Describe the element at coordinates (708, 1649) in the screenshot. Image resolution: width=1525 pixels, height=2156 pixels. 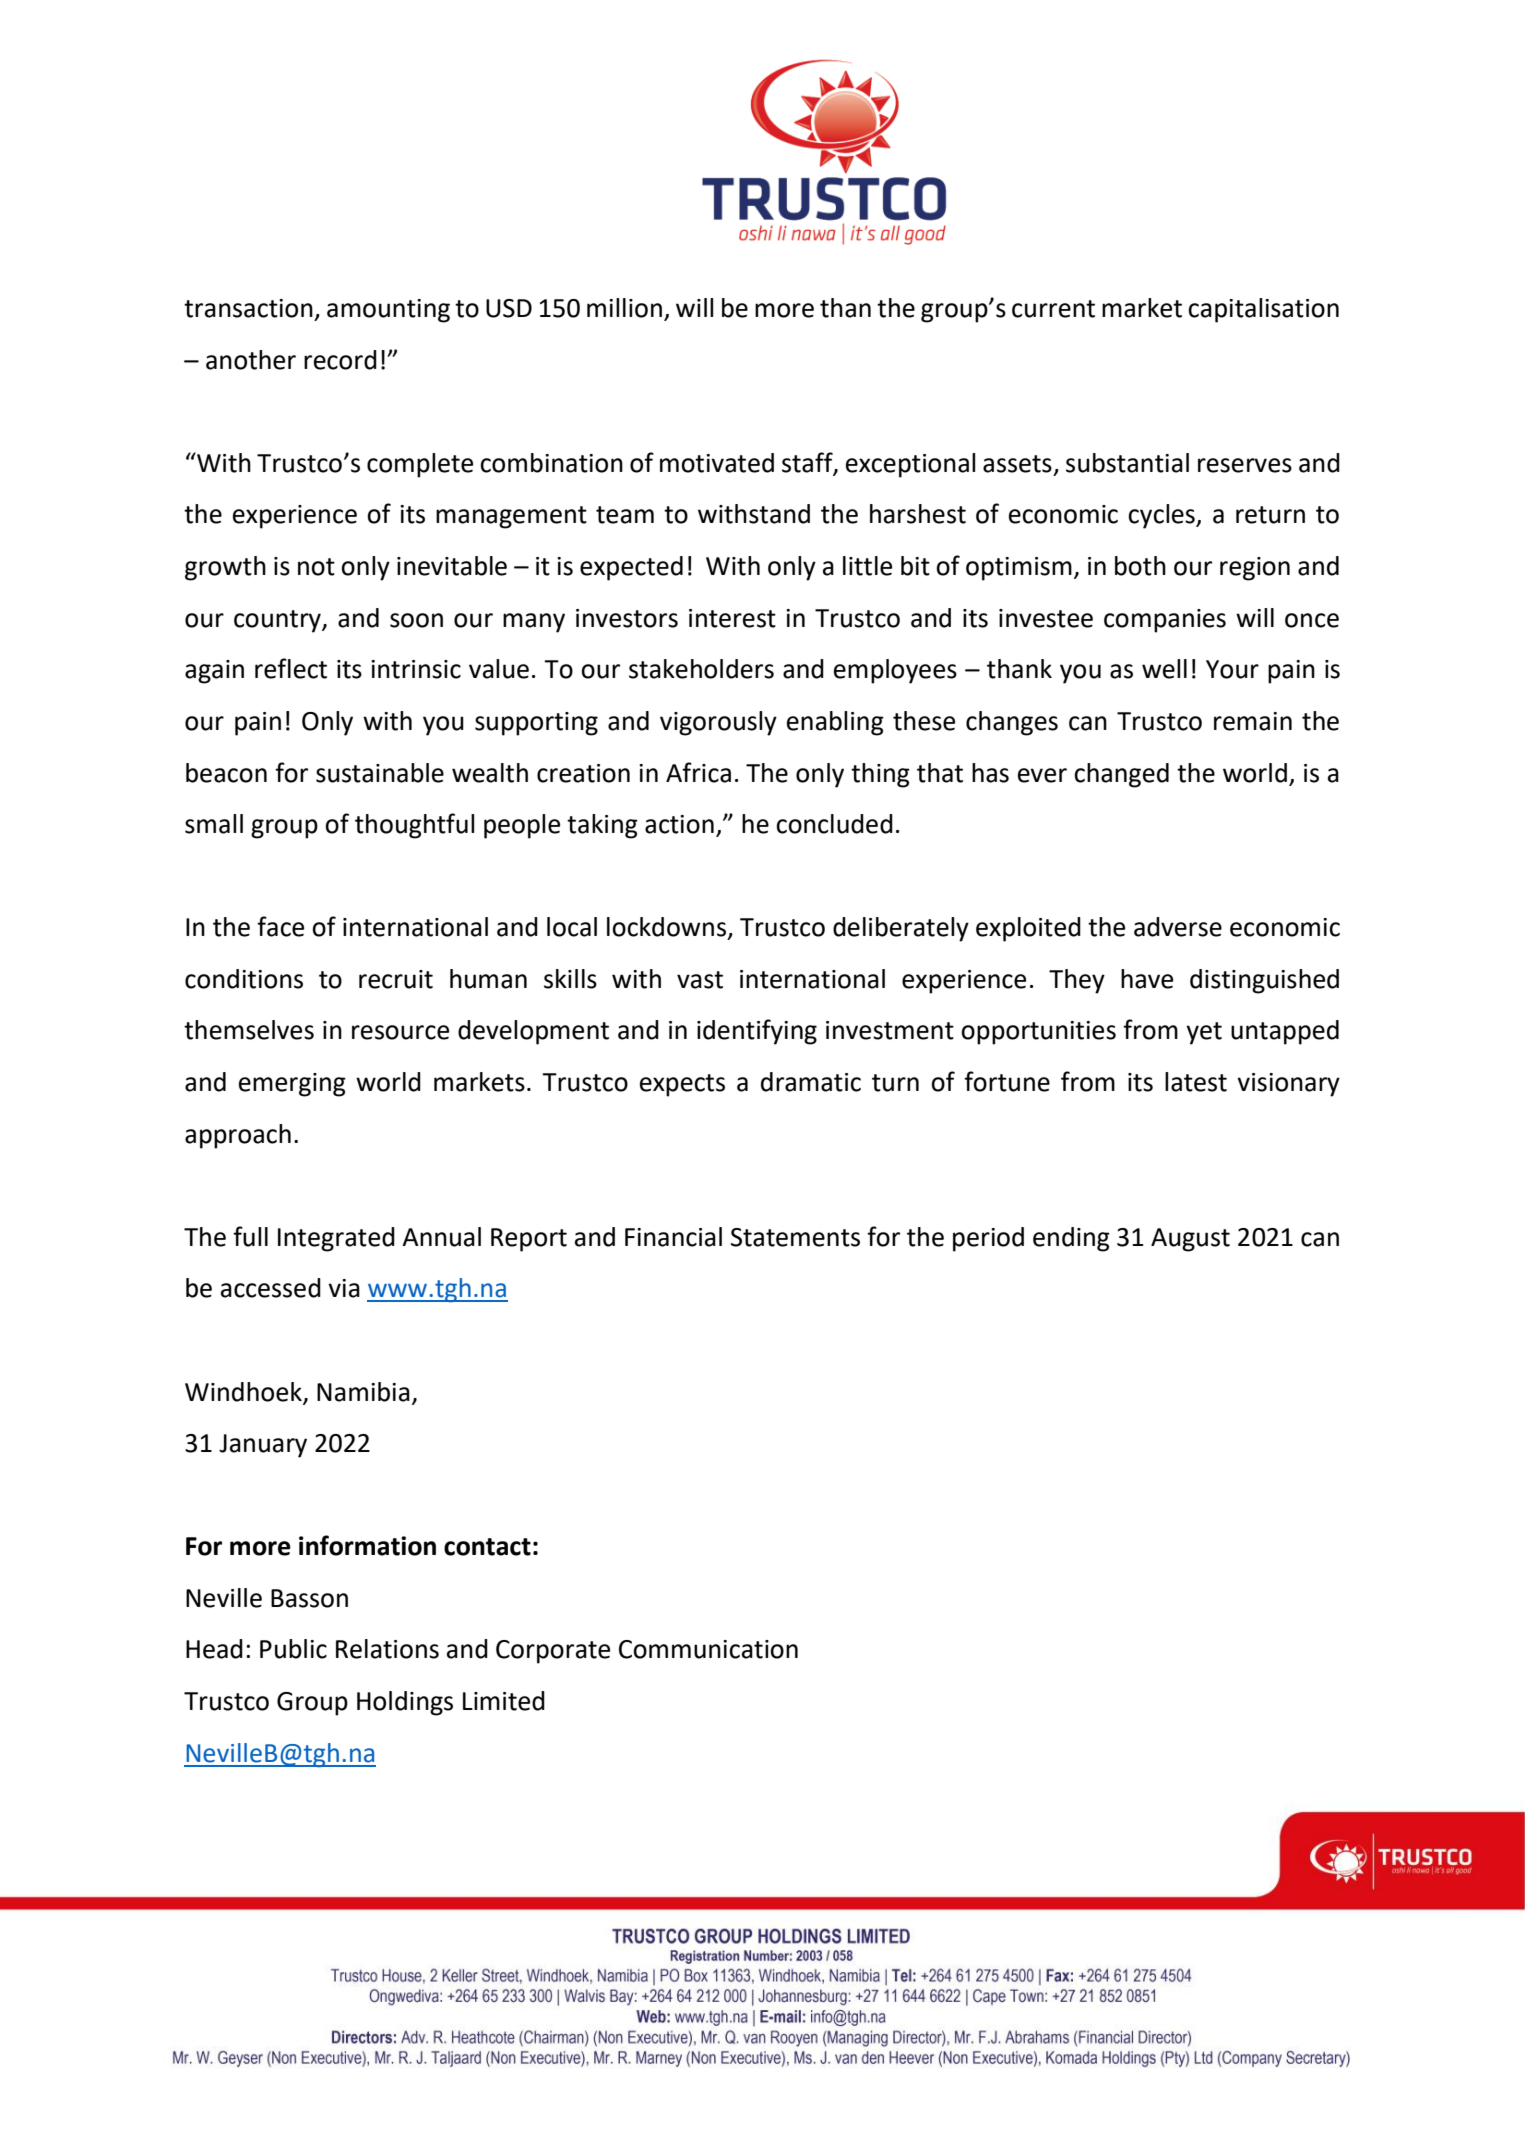
I see `Communication` at that location.
